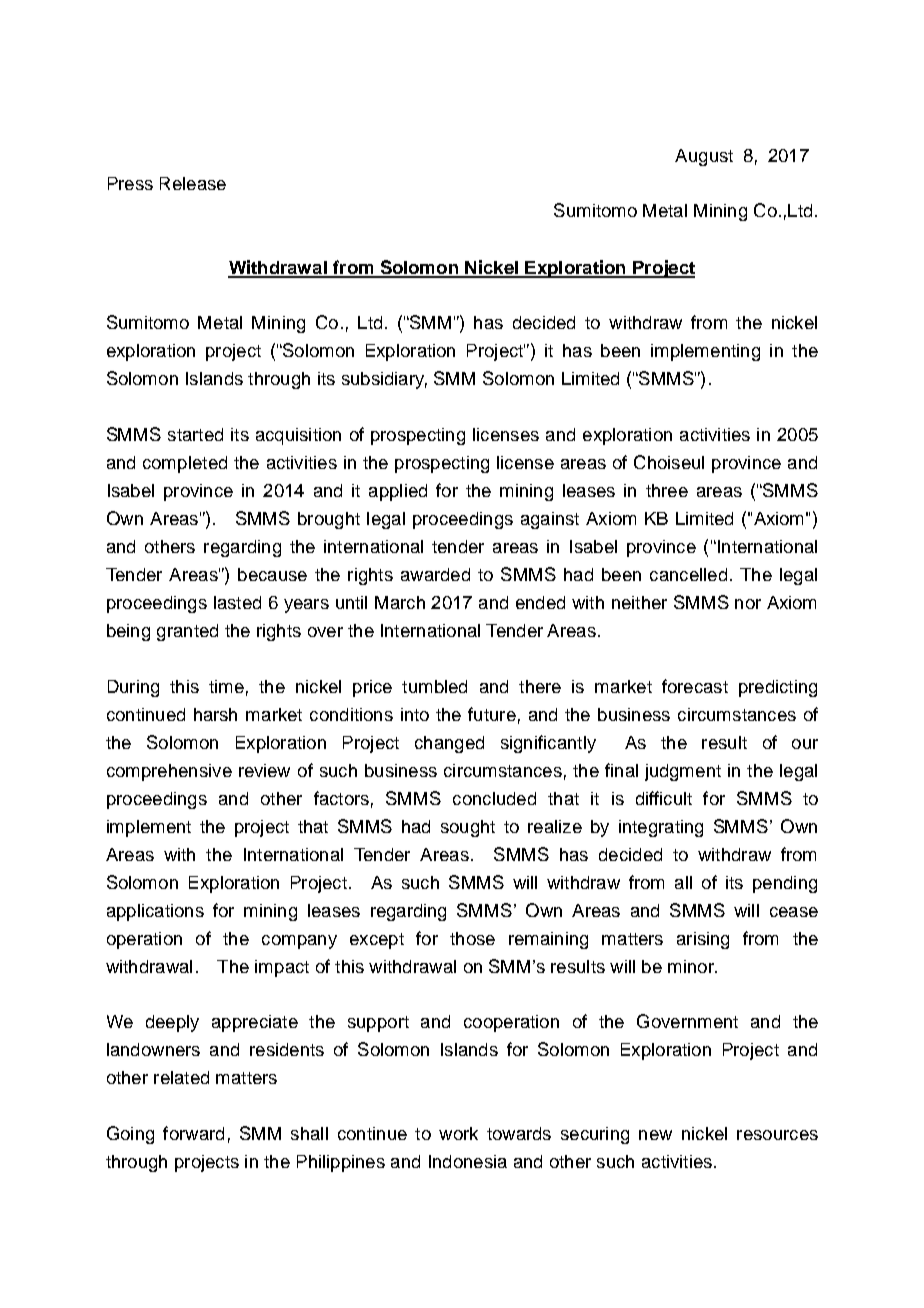  I want to click on August, so click(704, 157).
